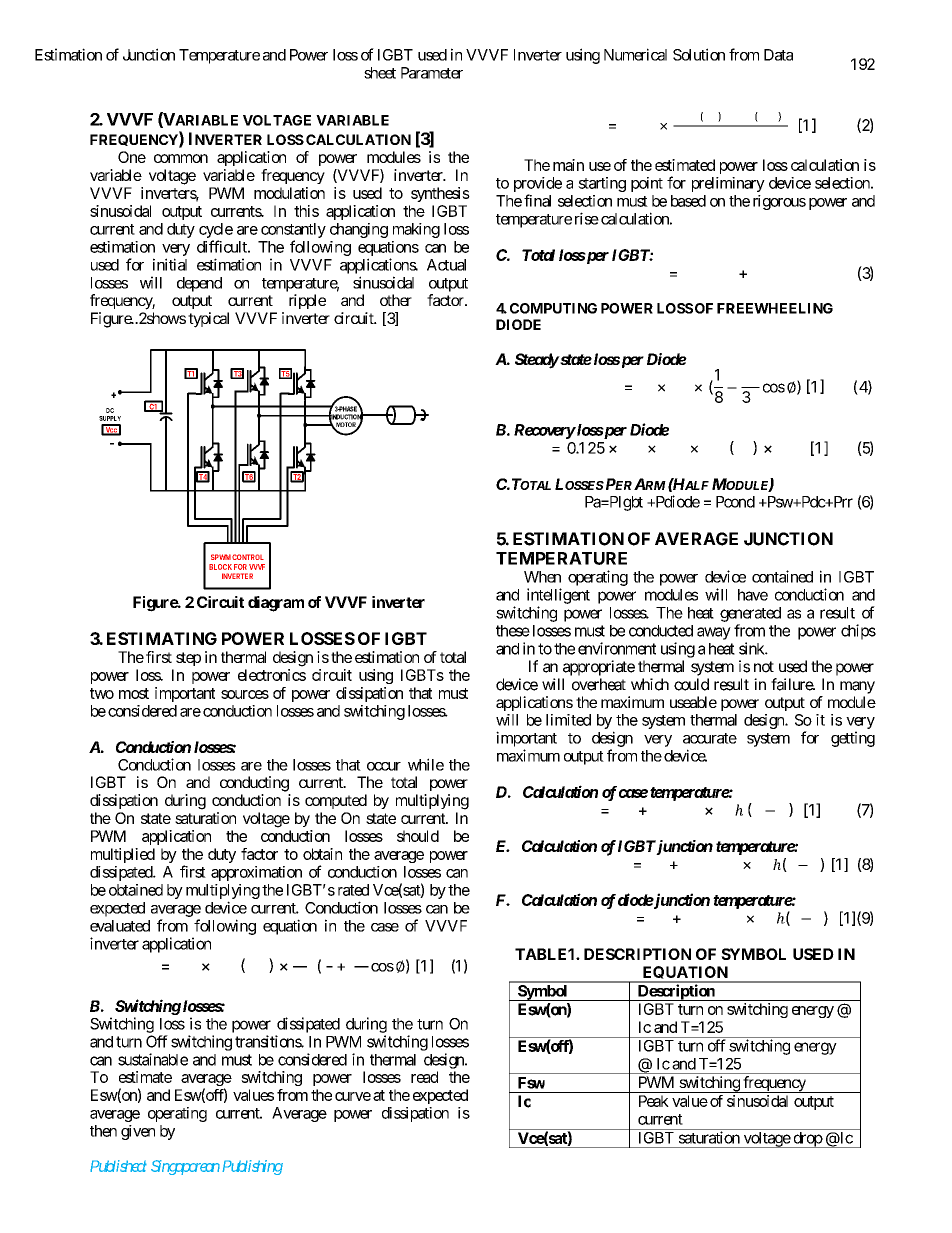 Image resolution: width=952 pixels, height=1233 pixels. Describe the element at coordinates (513, 631) in the image. I see `these` at that location.
